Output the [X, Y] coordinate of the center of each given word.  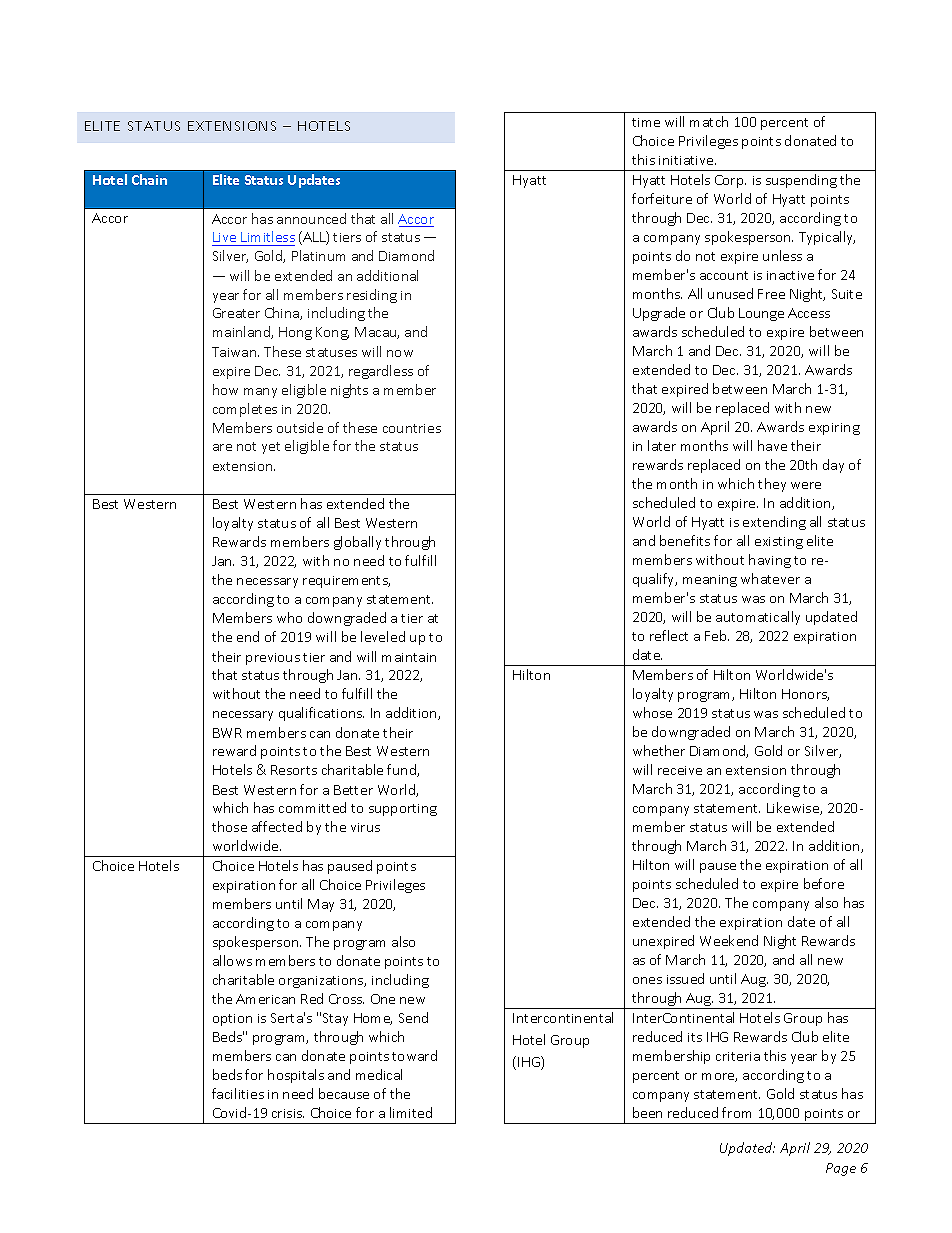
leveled [383, 636]
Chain [149, 179]
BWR [227, 733]
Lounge [761, 314]
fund [402, 770]
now [400, 353]
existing [779, 543]
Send [413, 1017]
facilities [238, 1093]
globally [357, 543]
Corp [730, 181]
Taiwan [235, 352]
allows [232, 960]
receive [680, 770]
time [646, 122]
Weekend [729, 940]
